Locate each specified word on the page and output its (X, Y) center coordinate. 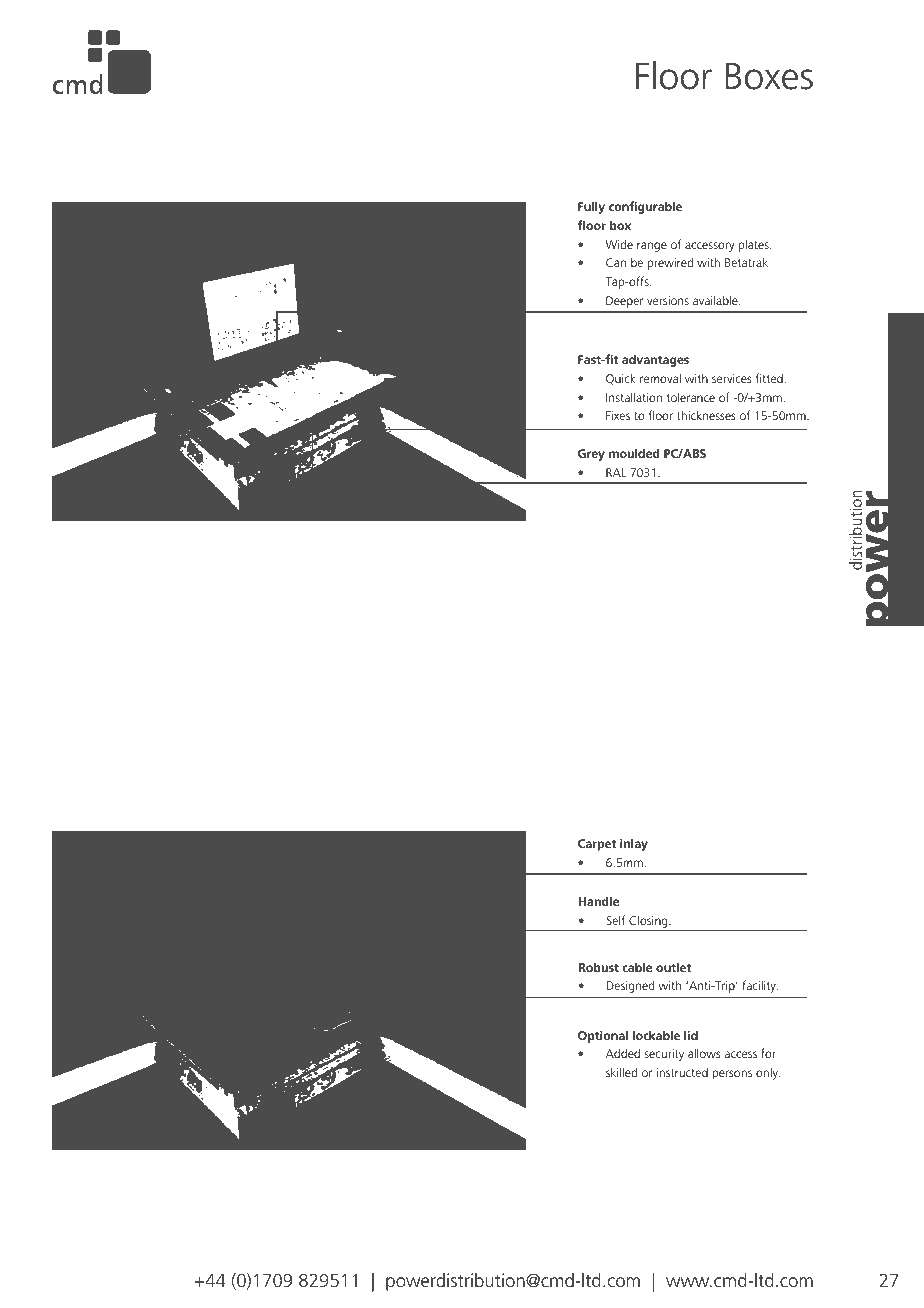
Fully (591, 207)
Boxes (769, 76)
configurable (645, 207)
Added (623, 1053)
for (768, 1053)
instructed (682, 1072)
